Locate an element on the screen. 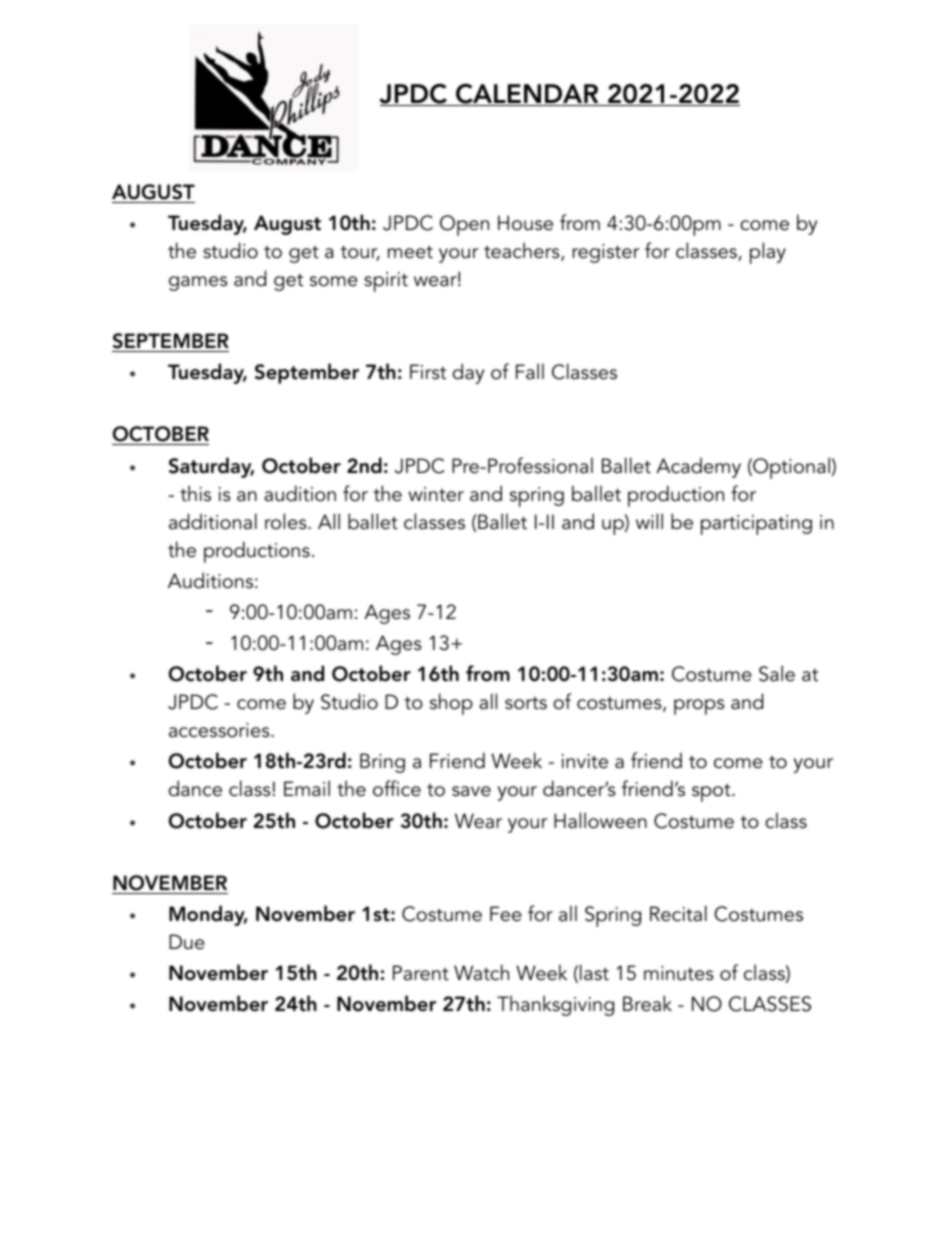 The image size is (952, 1233). accessories is located at coordinates (220, 730).
